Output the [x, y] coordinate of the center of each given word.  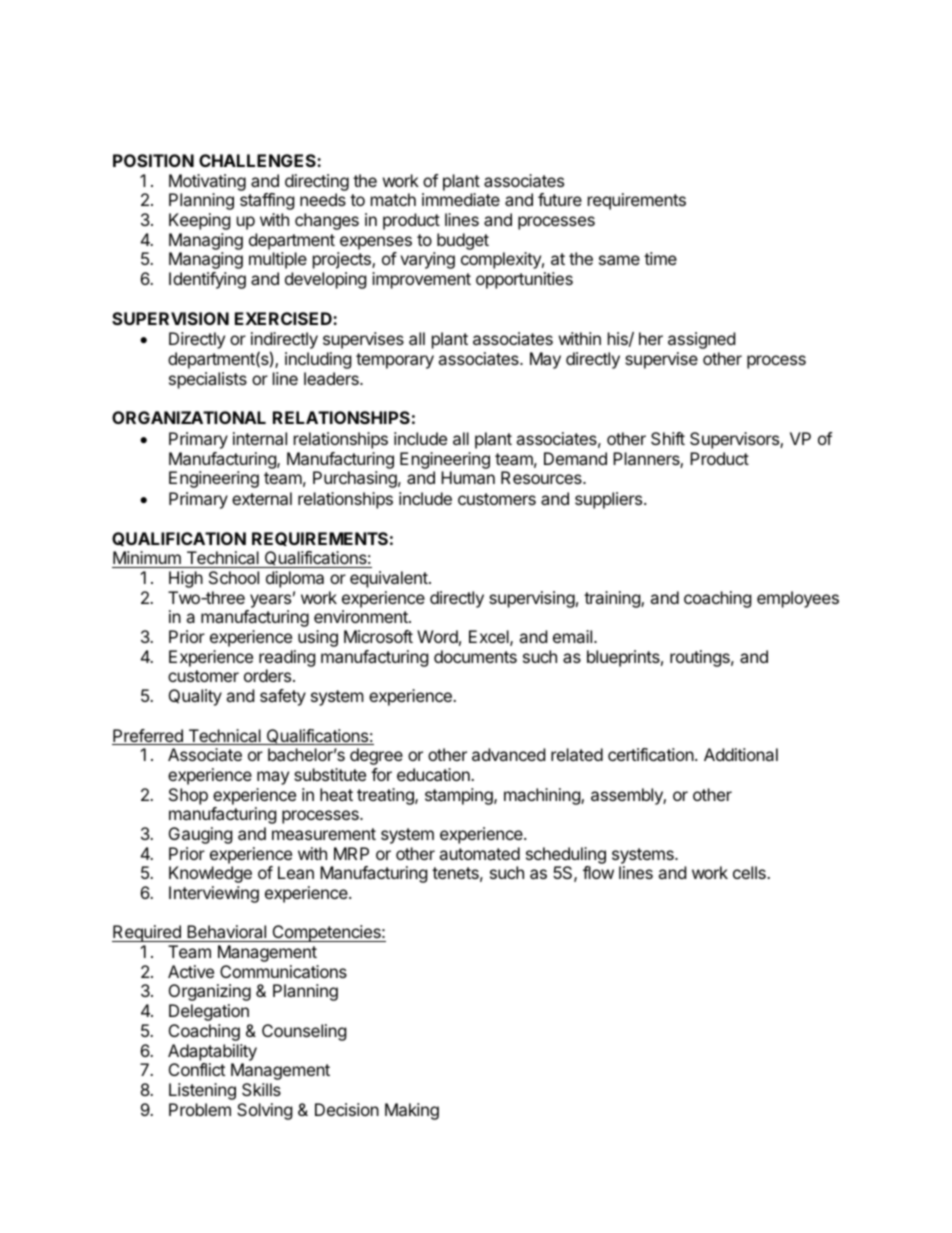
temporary [395, 361]
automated [479, 853]
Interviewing [214, 894]
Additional [741, 754]
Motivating [207, 182]
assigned [701, 340]
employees [798, 599]
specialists [208, 380]
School [234, 577]
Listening [202, 1091]
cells [750, 872]
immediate [461, 199]
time [660, 258]
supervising [532, 599]
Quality [195, 697]
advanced [508, 754]
